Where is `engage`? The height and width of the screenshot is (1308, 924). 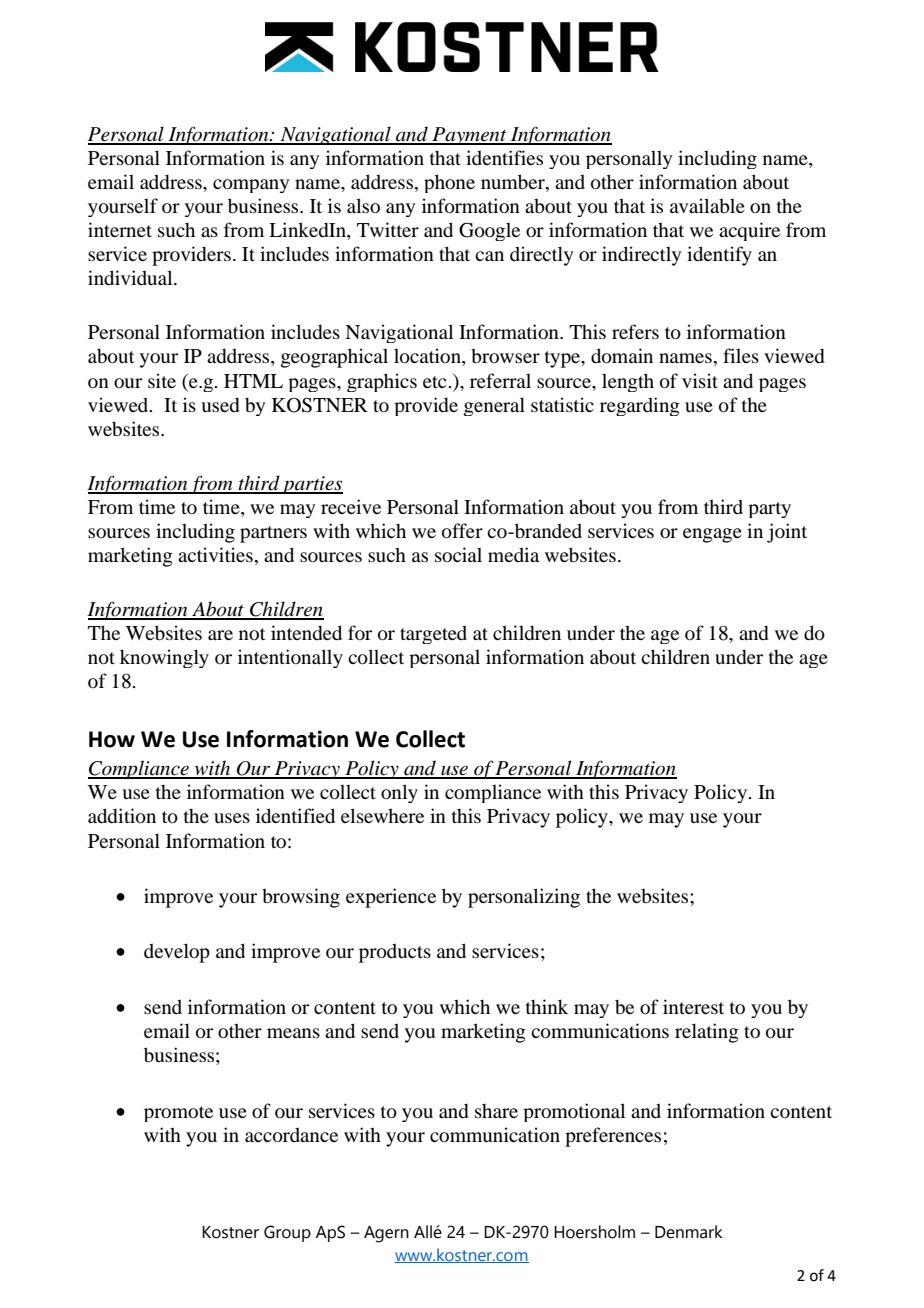 engage is located at coordinates (712, 535).
